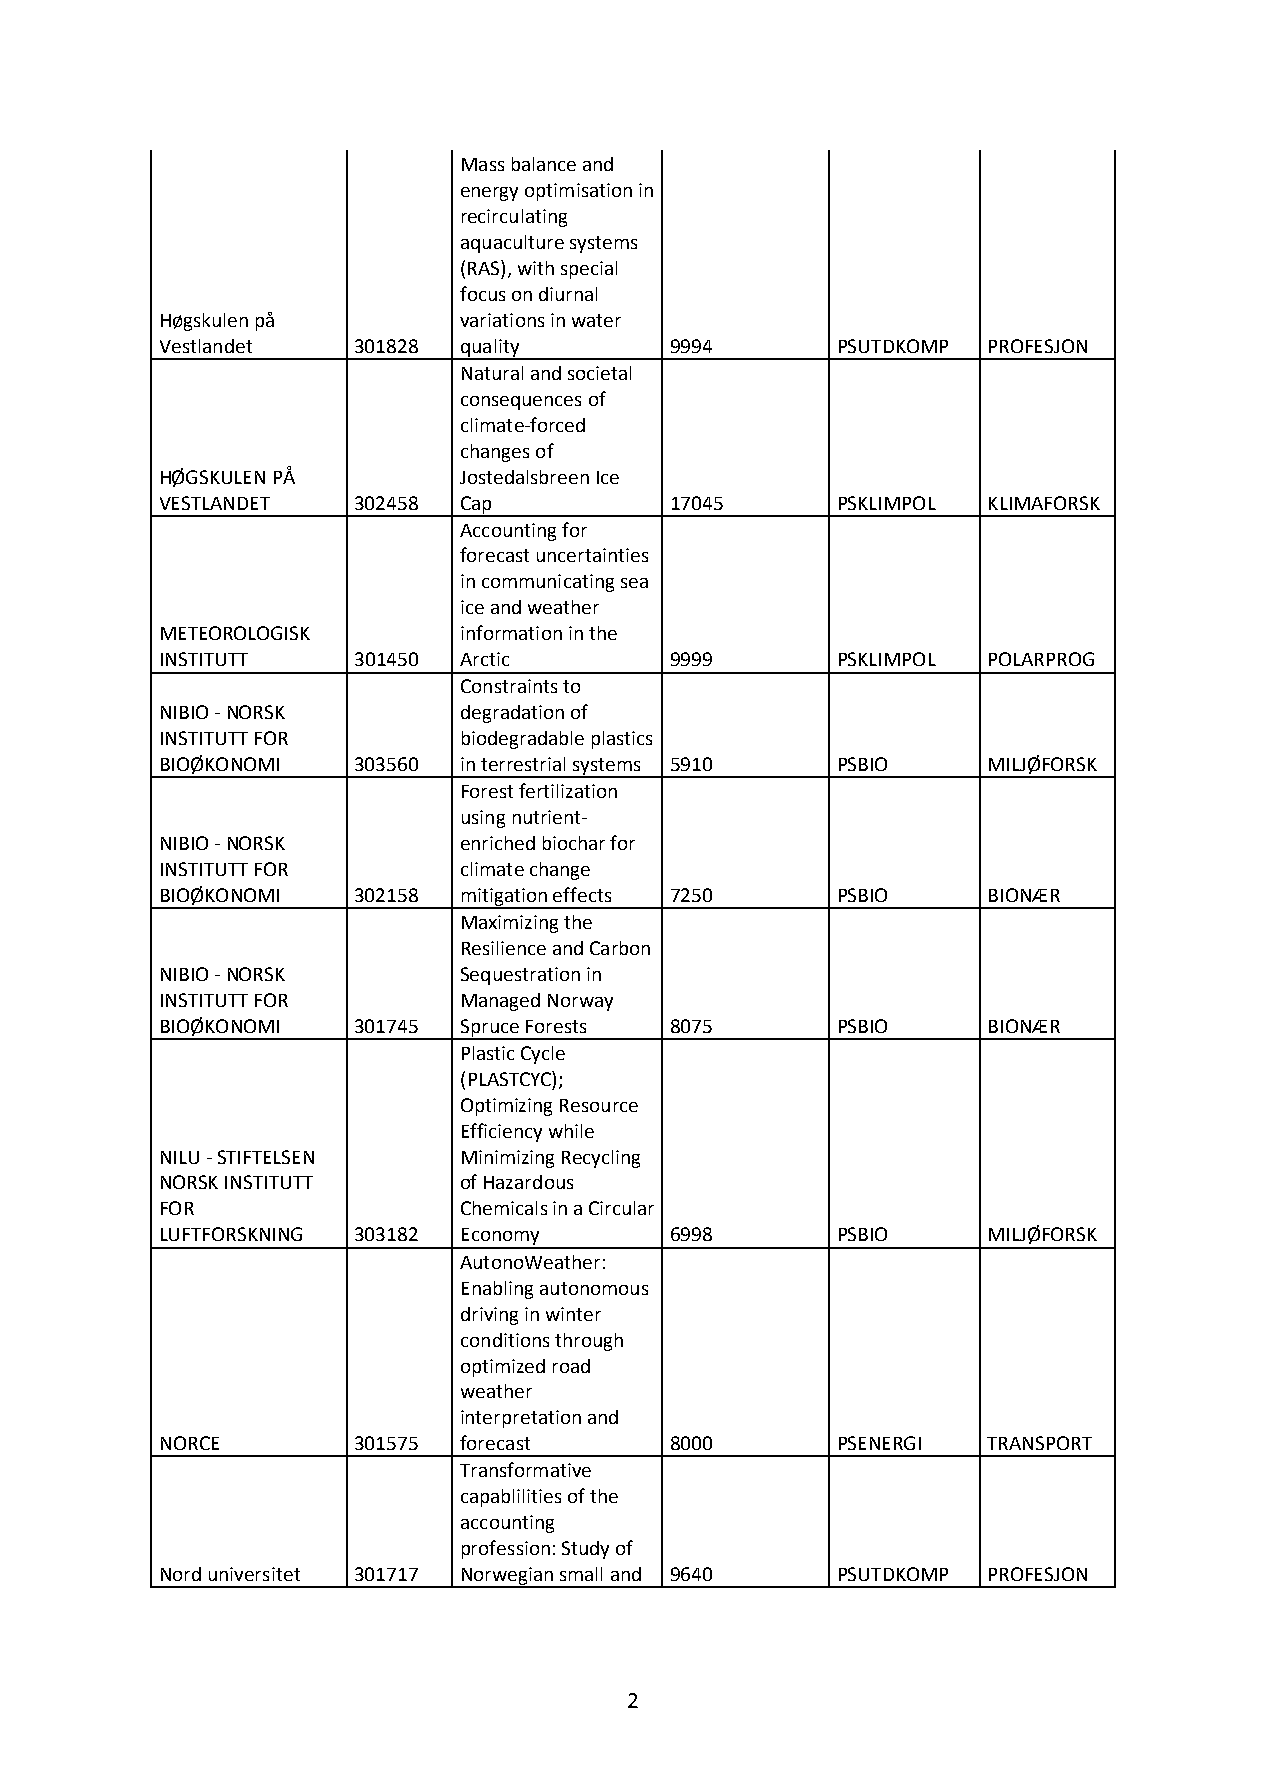  Describe the element at coordinates (589, 270) in the screenshot. I see `special` at that location.
